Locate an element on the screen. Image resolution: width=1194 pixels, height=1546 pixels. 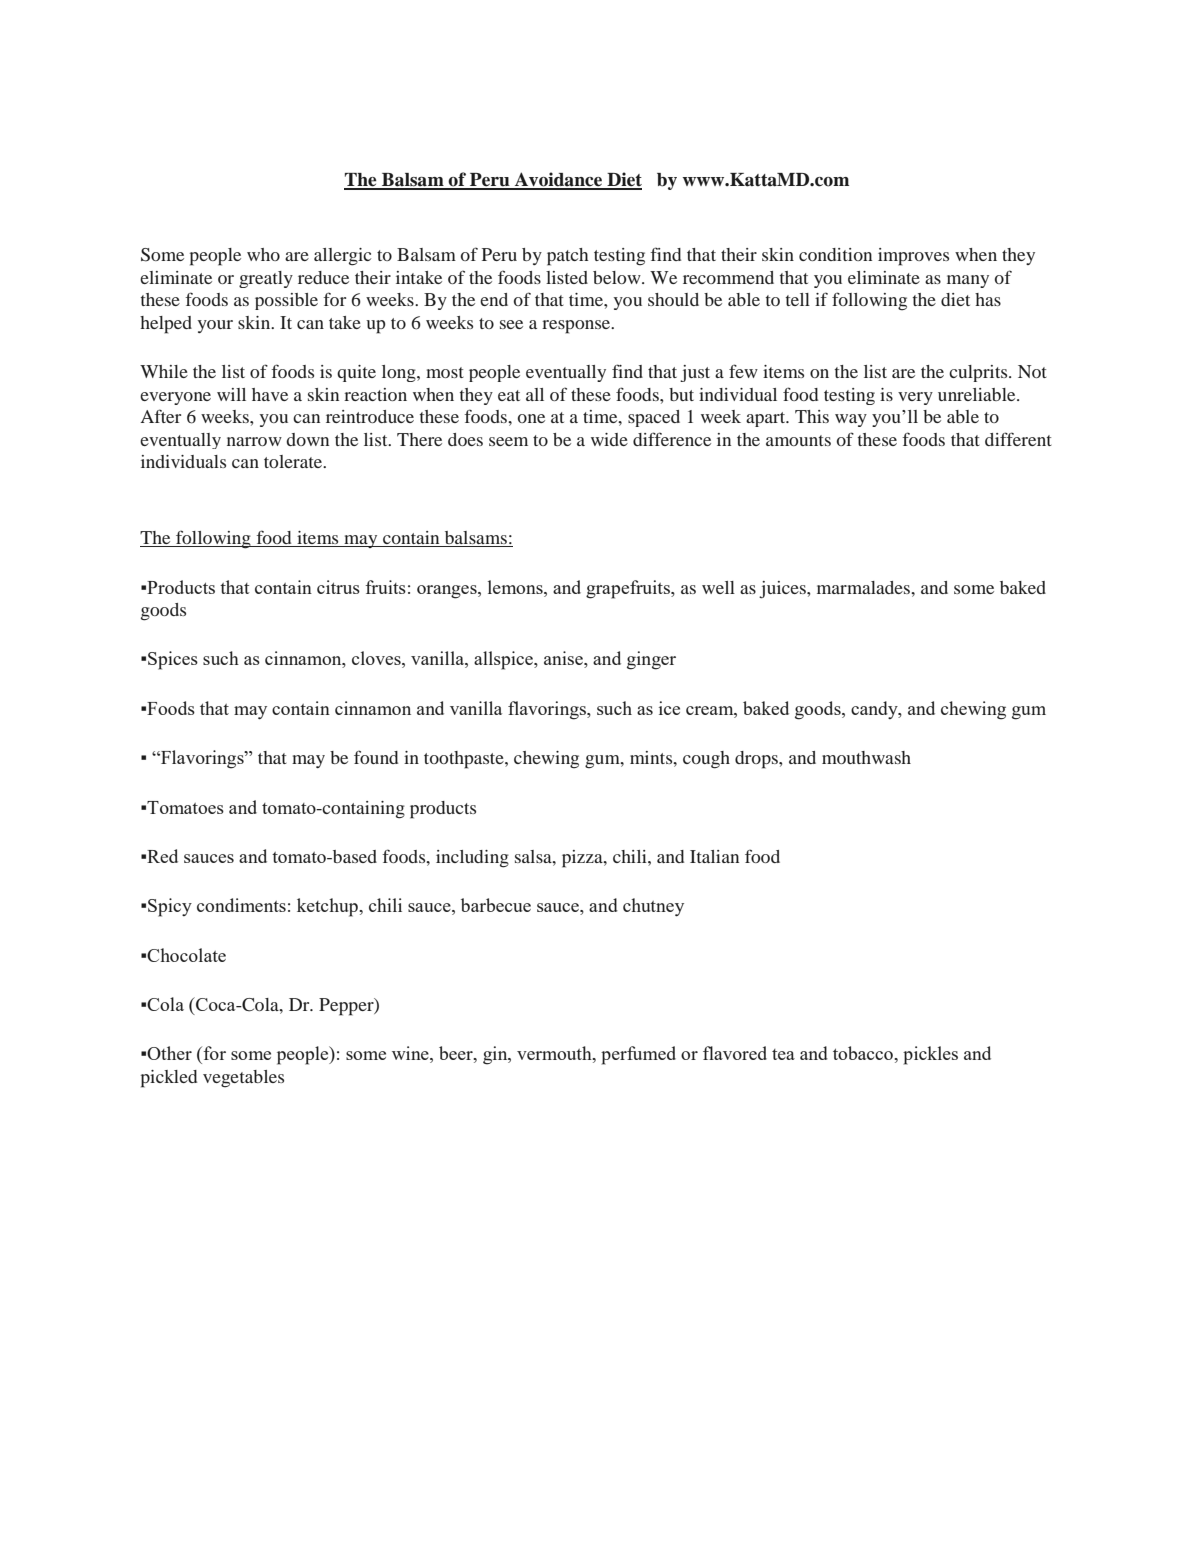
pickled is located at coordinates (169, 1079).
